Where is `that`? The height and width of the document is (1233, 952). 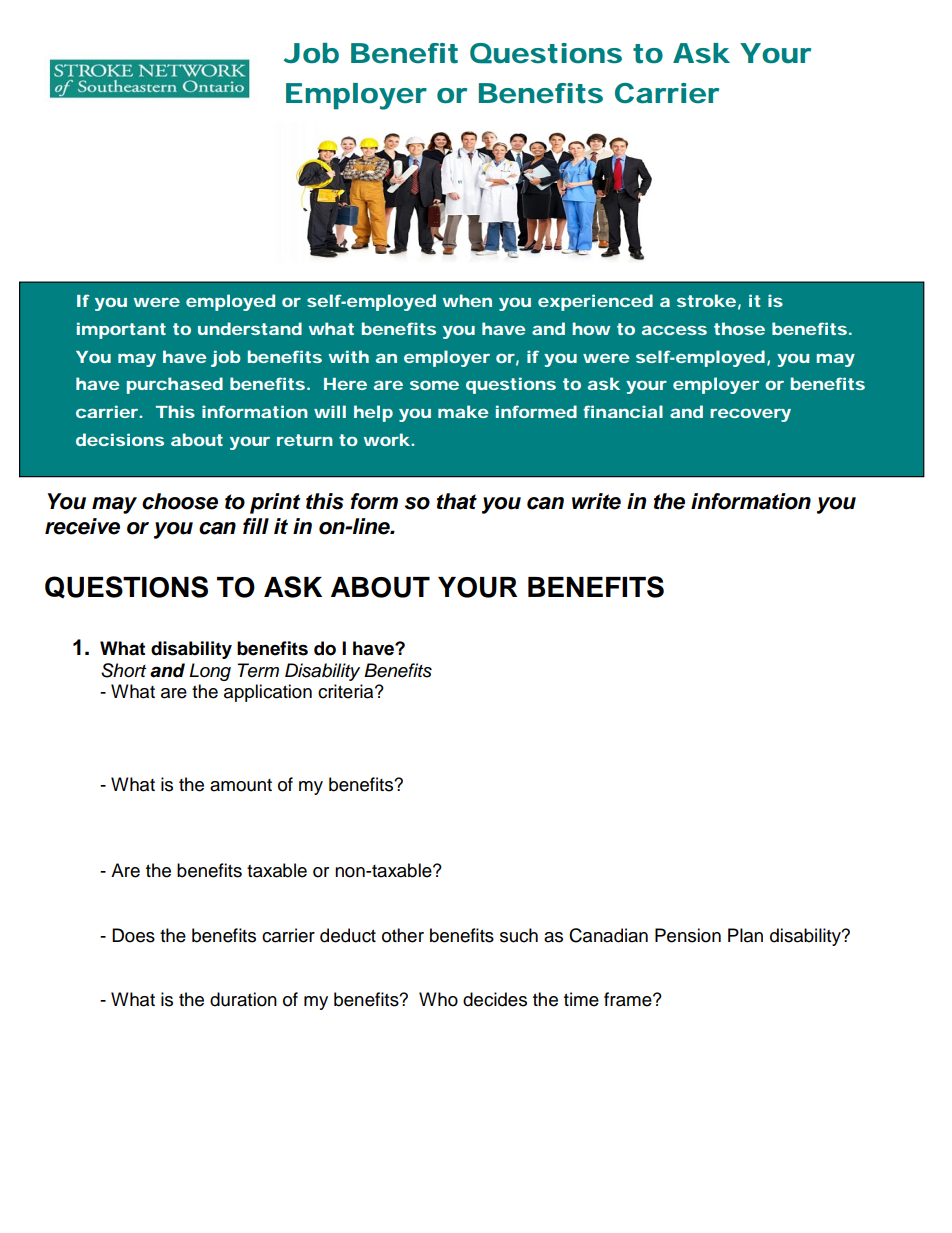 that is located at coordinates (457, 501).
